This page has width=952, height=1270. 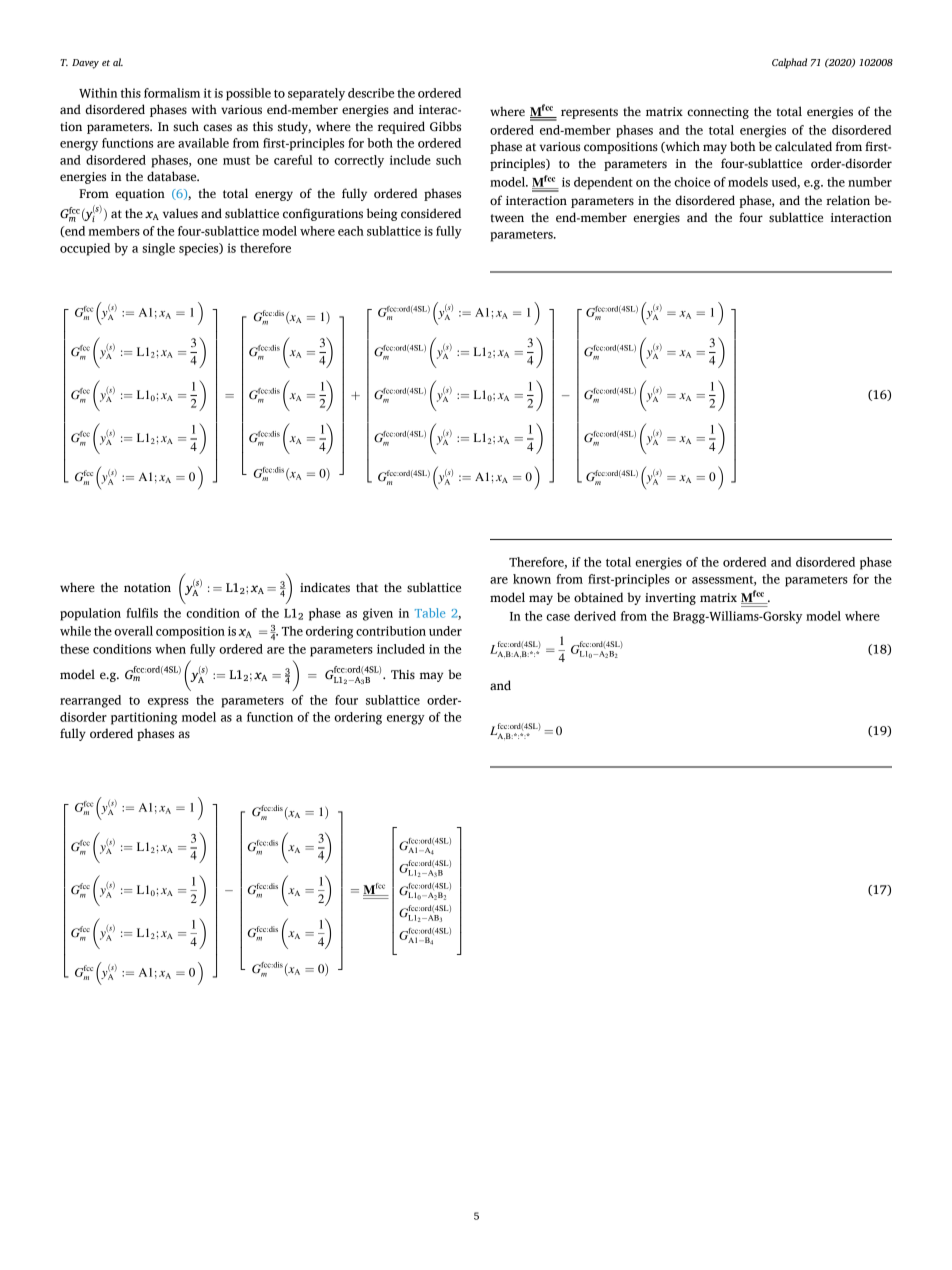 I want to click on each, so click(x=351, y=231).
